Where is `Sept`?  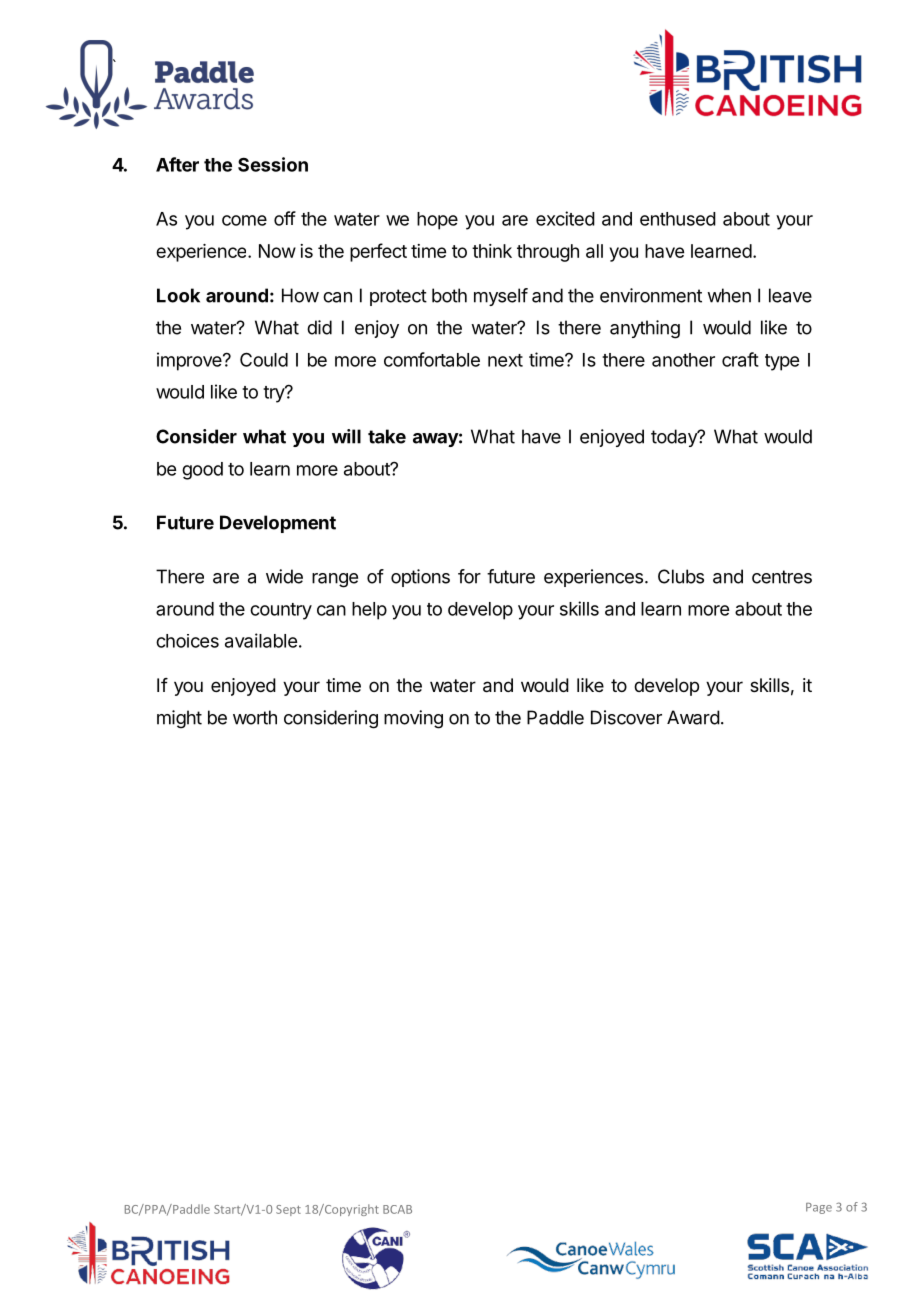 Sept is located at coordinates (288, 1210).
